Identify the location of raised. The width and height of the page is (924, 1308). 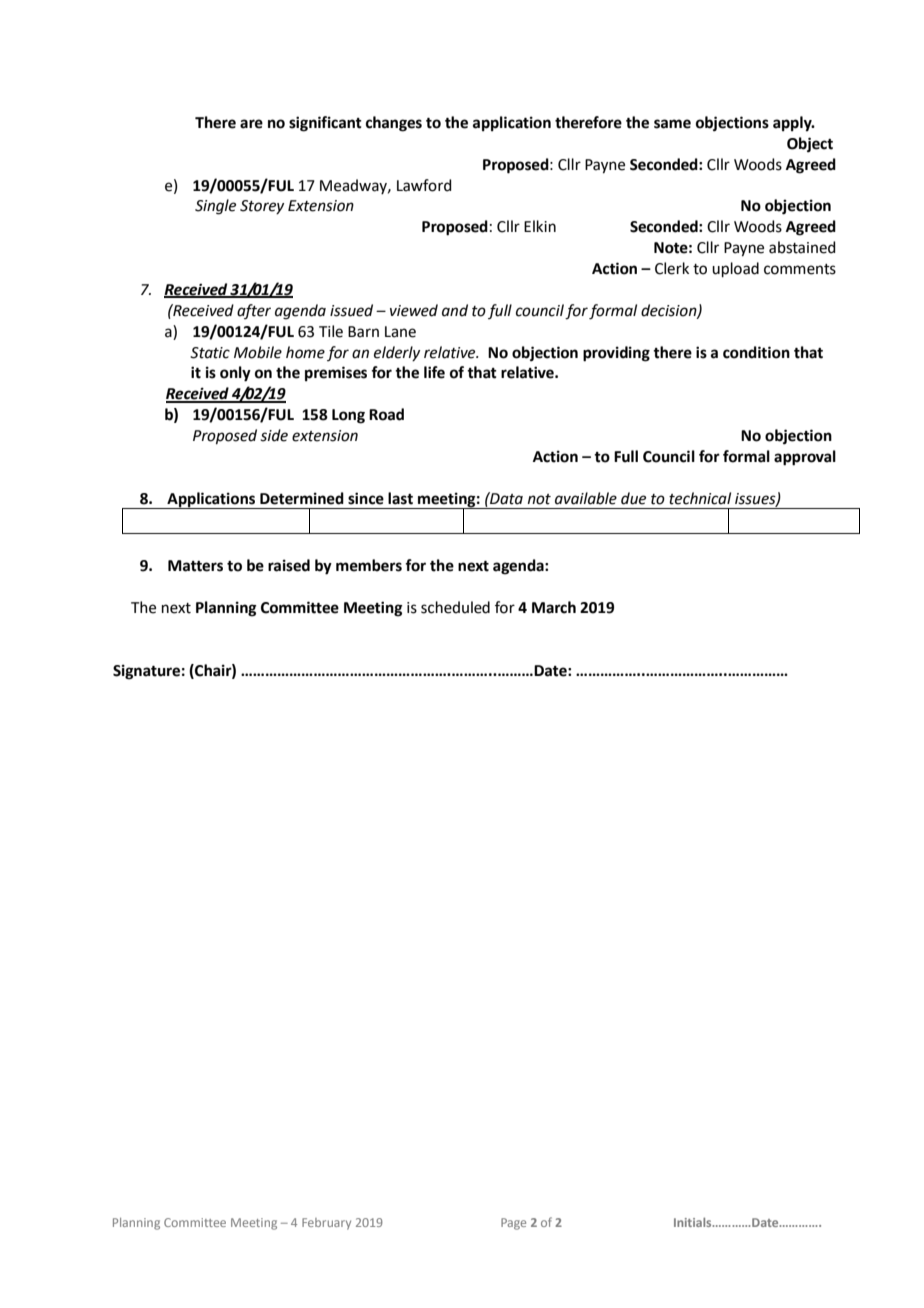
(289, 565).
